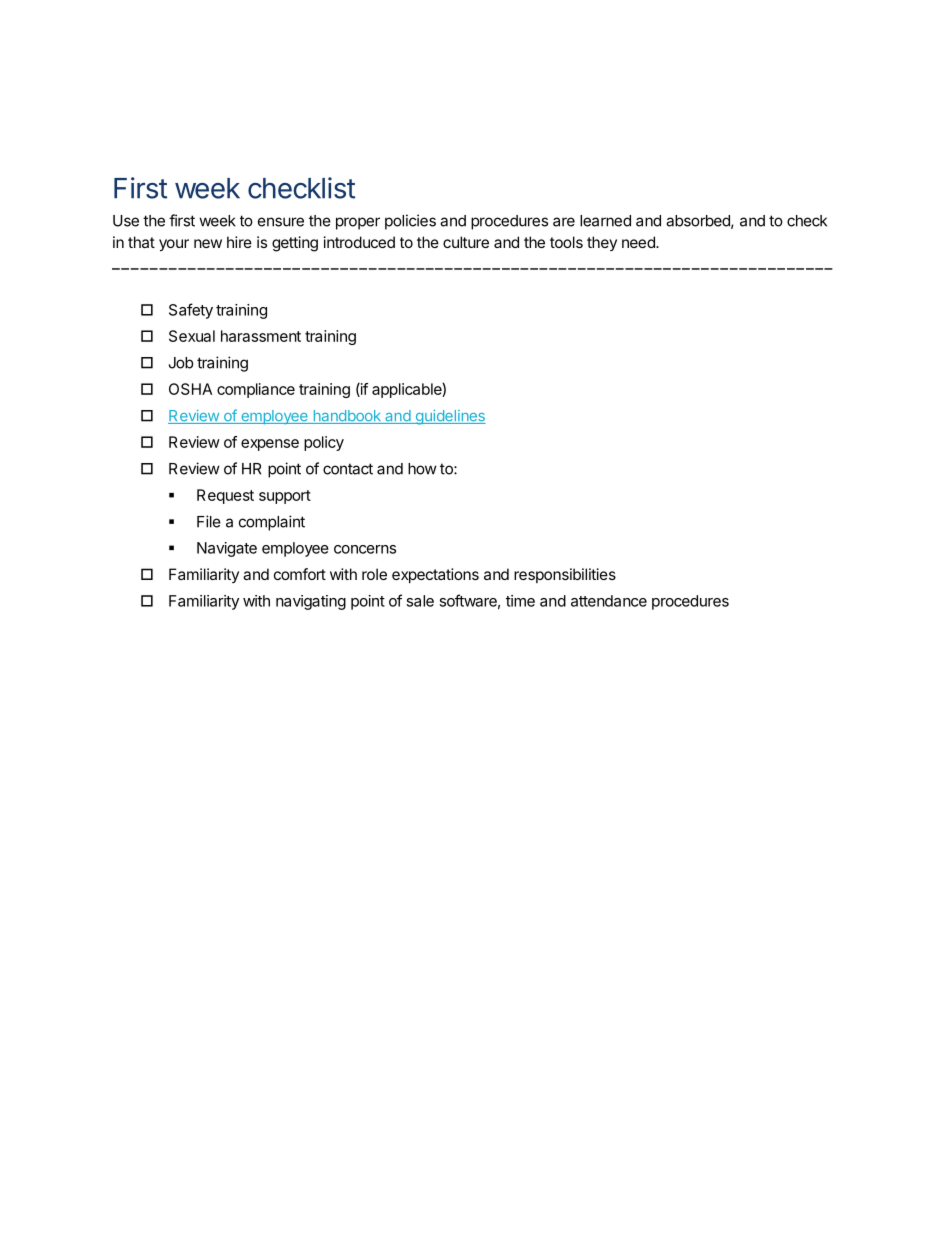 The height and width of the image is (1233, 952). What do you see at coordinates (602, 243) in the image?
I see `they` at bounding box center [602, 243].
